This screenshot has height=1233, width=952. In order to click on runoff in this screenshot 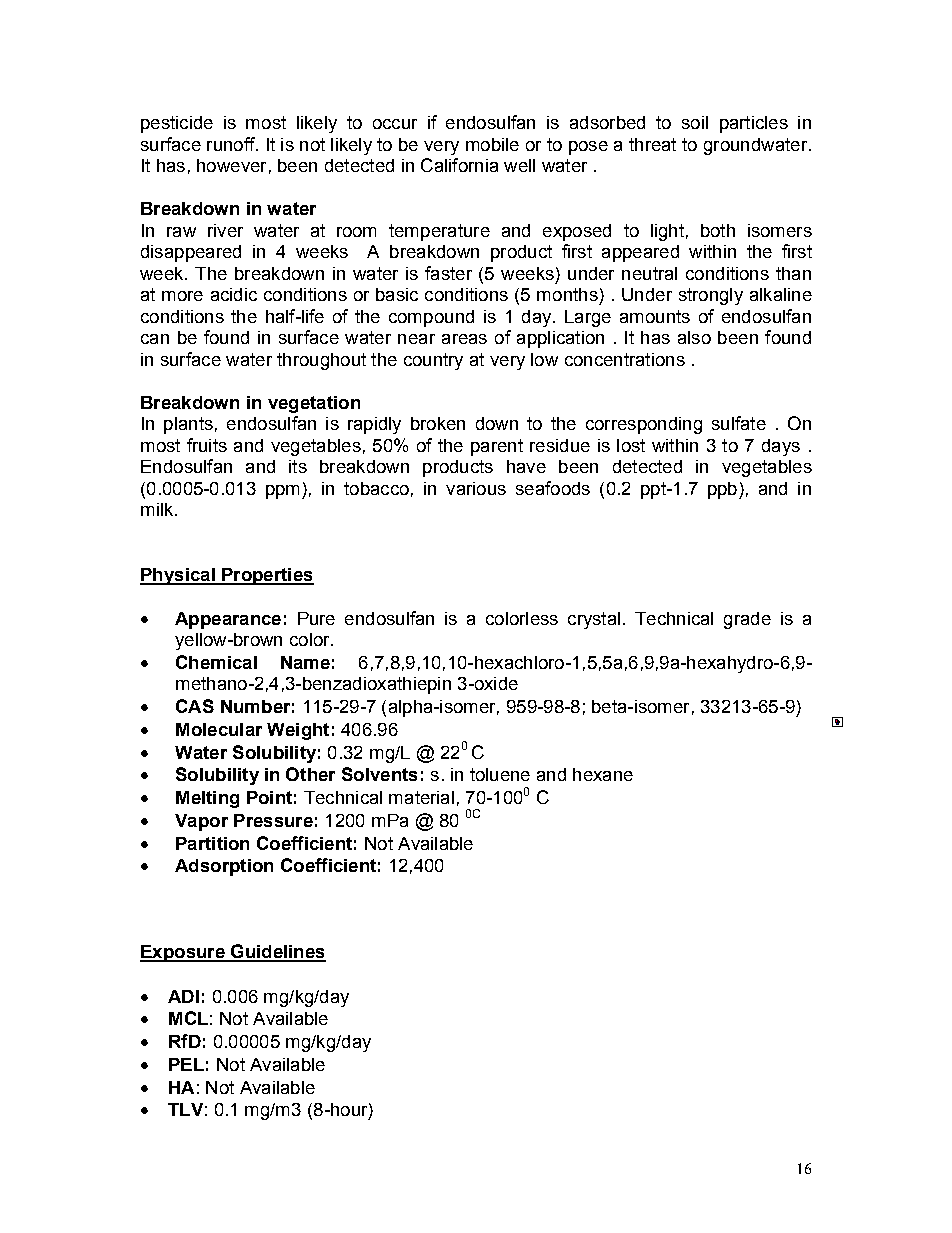, I will do `click(232, 144)`.
